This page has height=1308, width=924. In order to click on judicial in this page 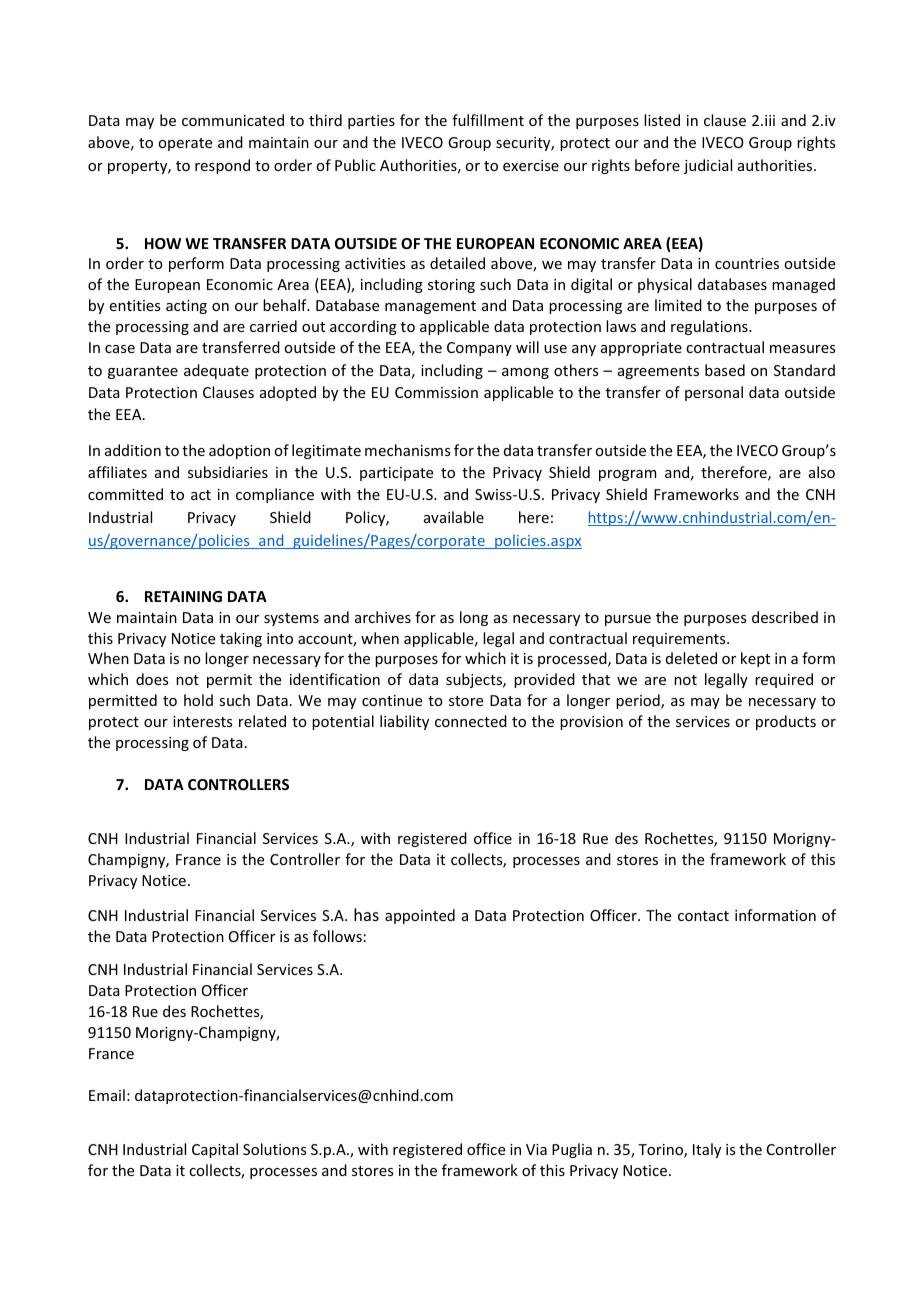, I will do `click(708, 166)`.
